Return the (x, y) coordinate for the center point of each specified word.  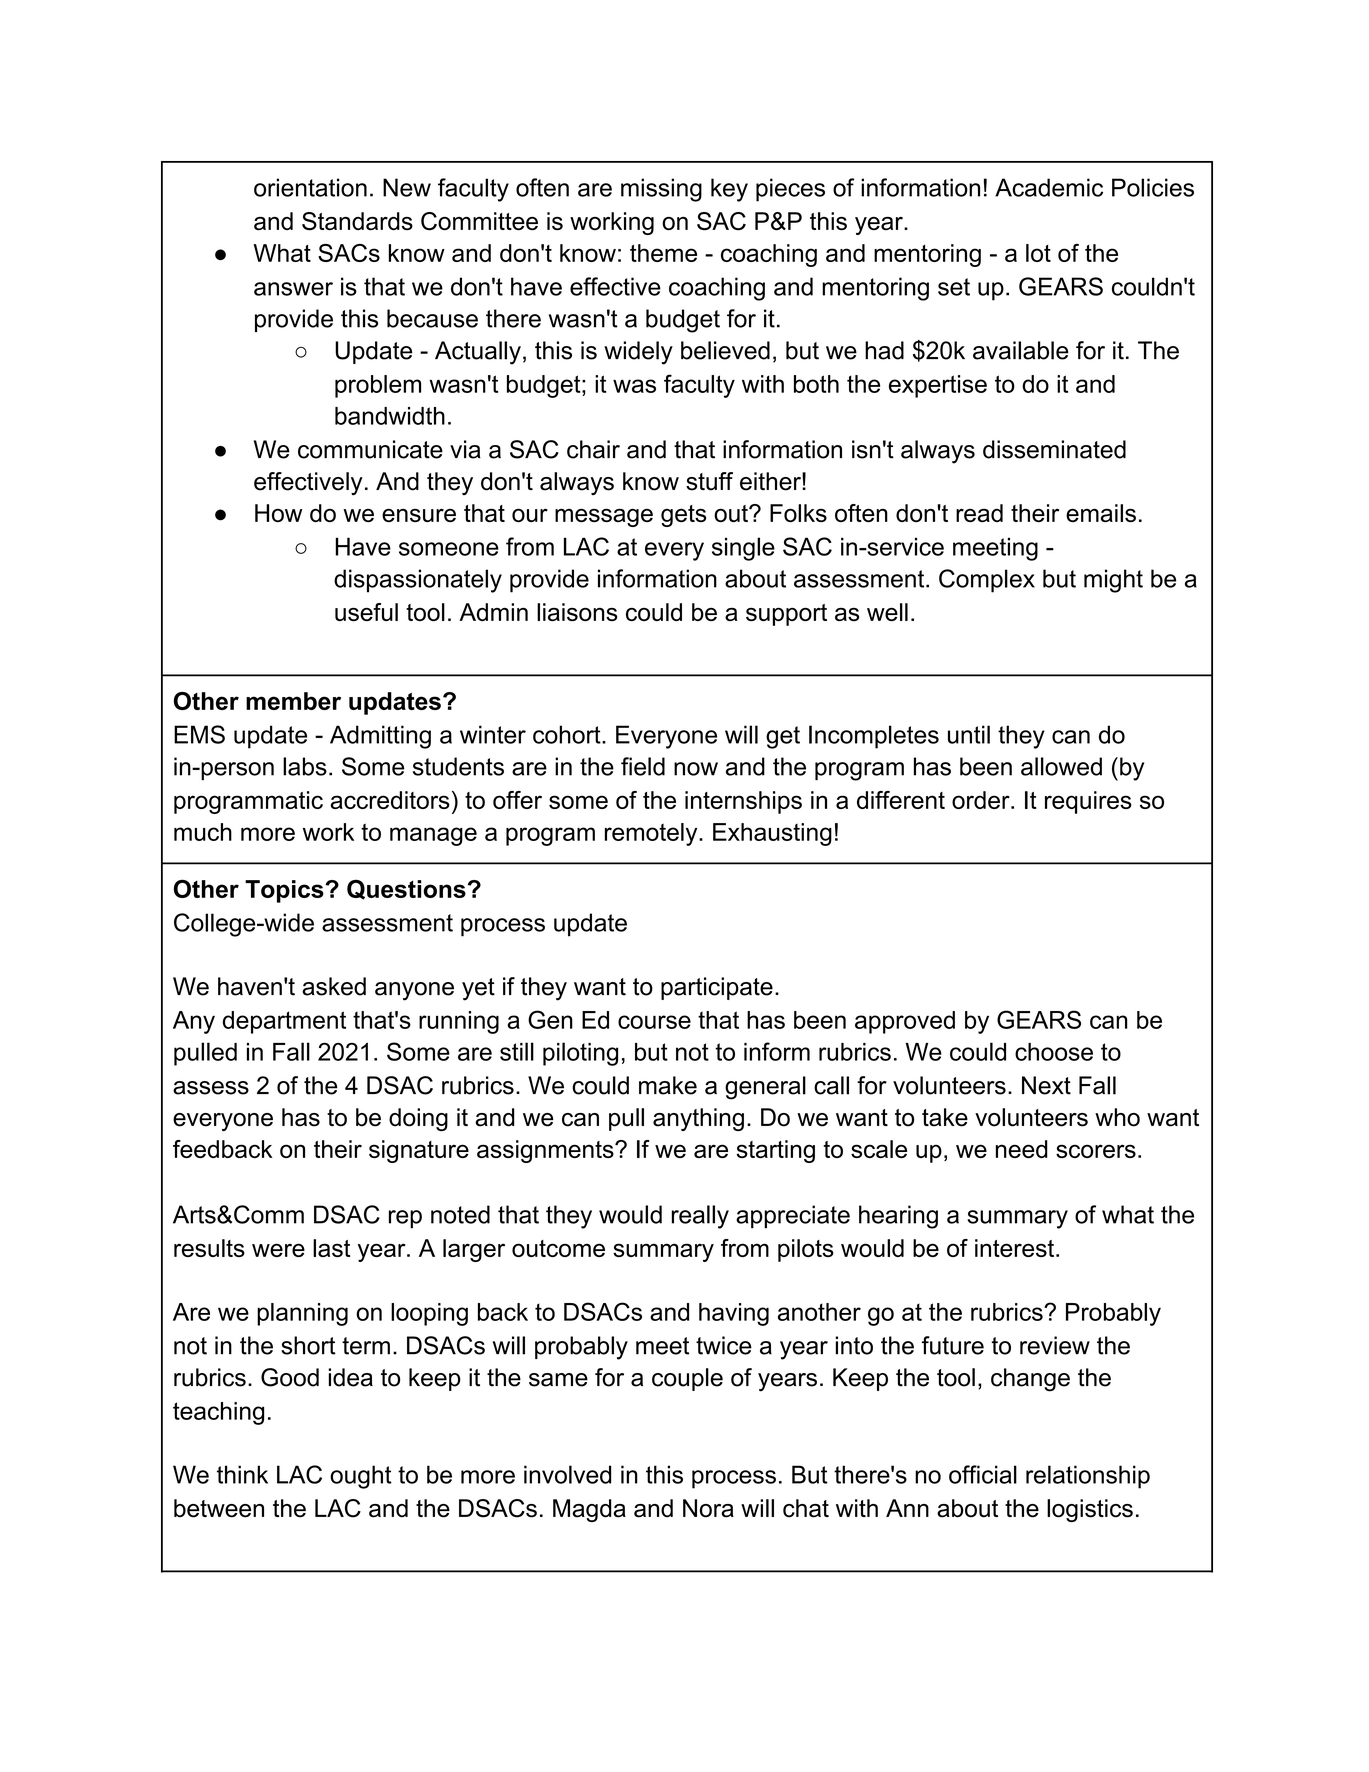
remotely (652, 834)
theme (663, 253)
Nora (708, 1508)
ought (361, 1477)
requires (1088, 802)
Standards (357, 221)
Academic (1049, 187)
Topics (285, 891)
